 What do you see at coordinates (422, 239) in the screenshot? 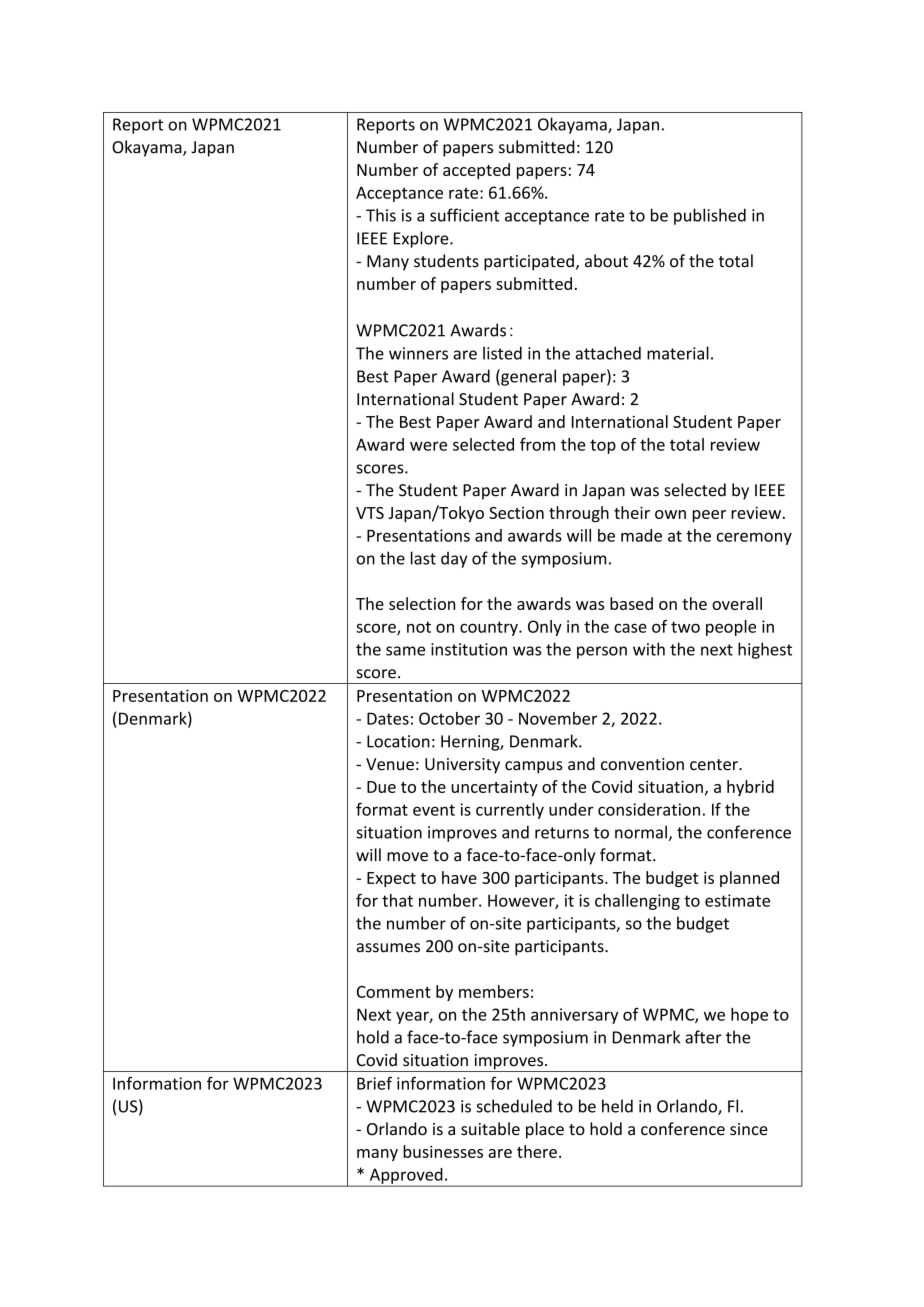
I see `Explore` at bounding box center [422, 239].
